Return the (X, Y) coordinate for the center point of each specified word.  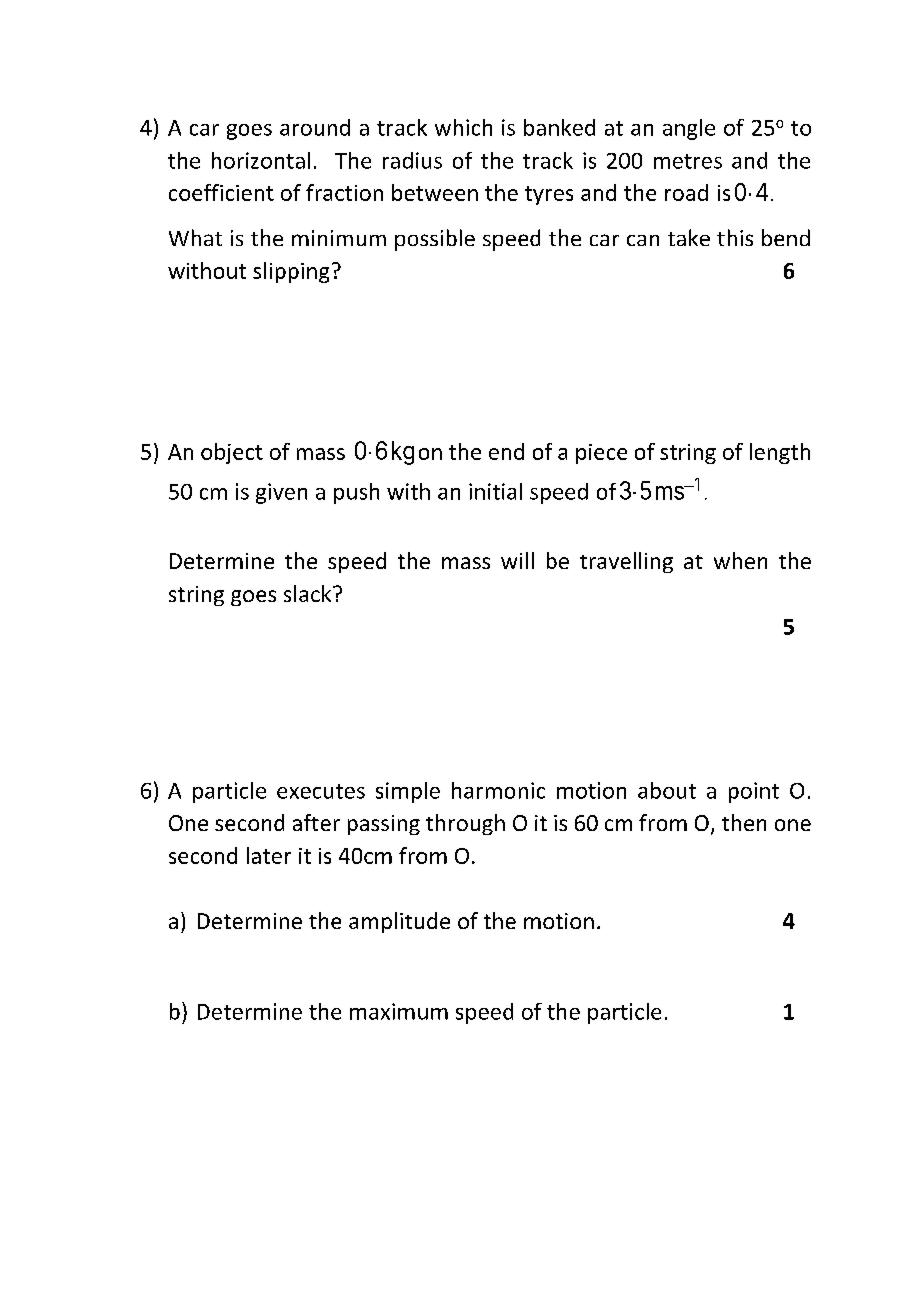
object (232, 453)
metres (688, 161)
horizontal (261, 160)
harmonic (498, 790)
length (780, 453)
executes (321, 791)
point (754, 792)
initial (495, 491)
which (463, 127)
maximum (399, 1011)
